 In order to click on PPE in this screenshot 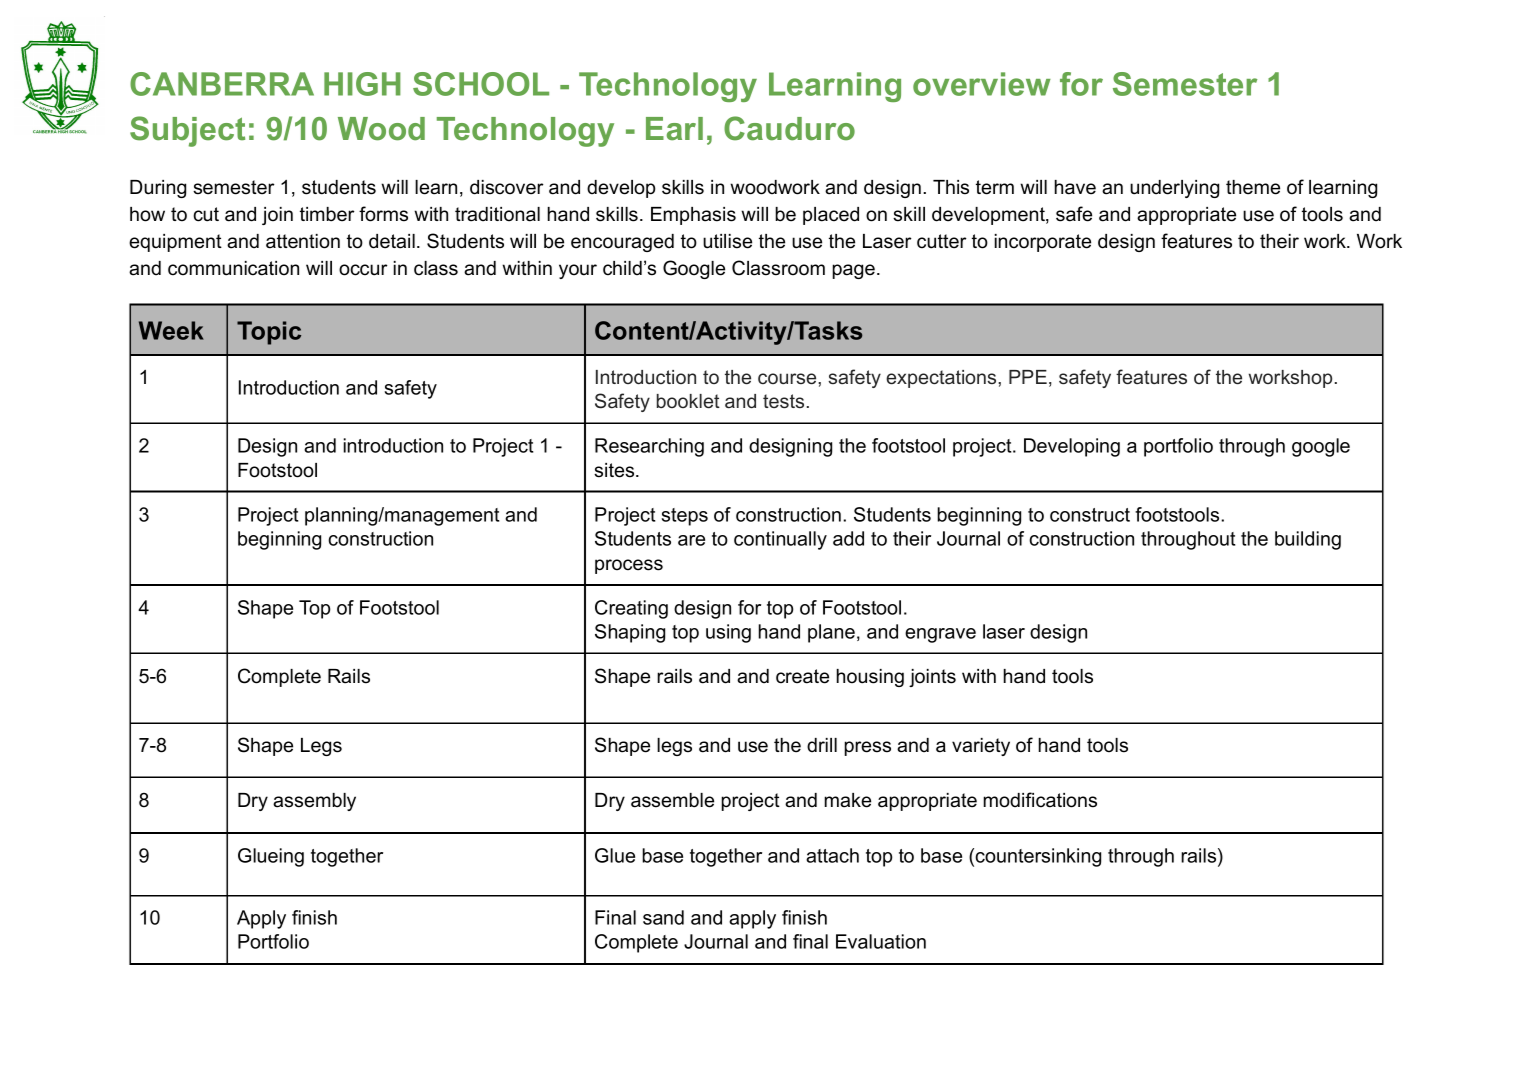, I will do `click(1028, 377)`.
